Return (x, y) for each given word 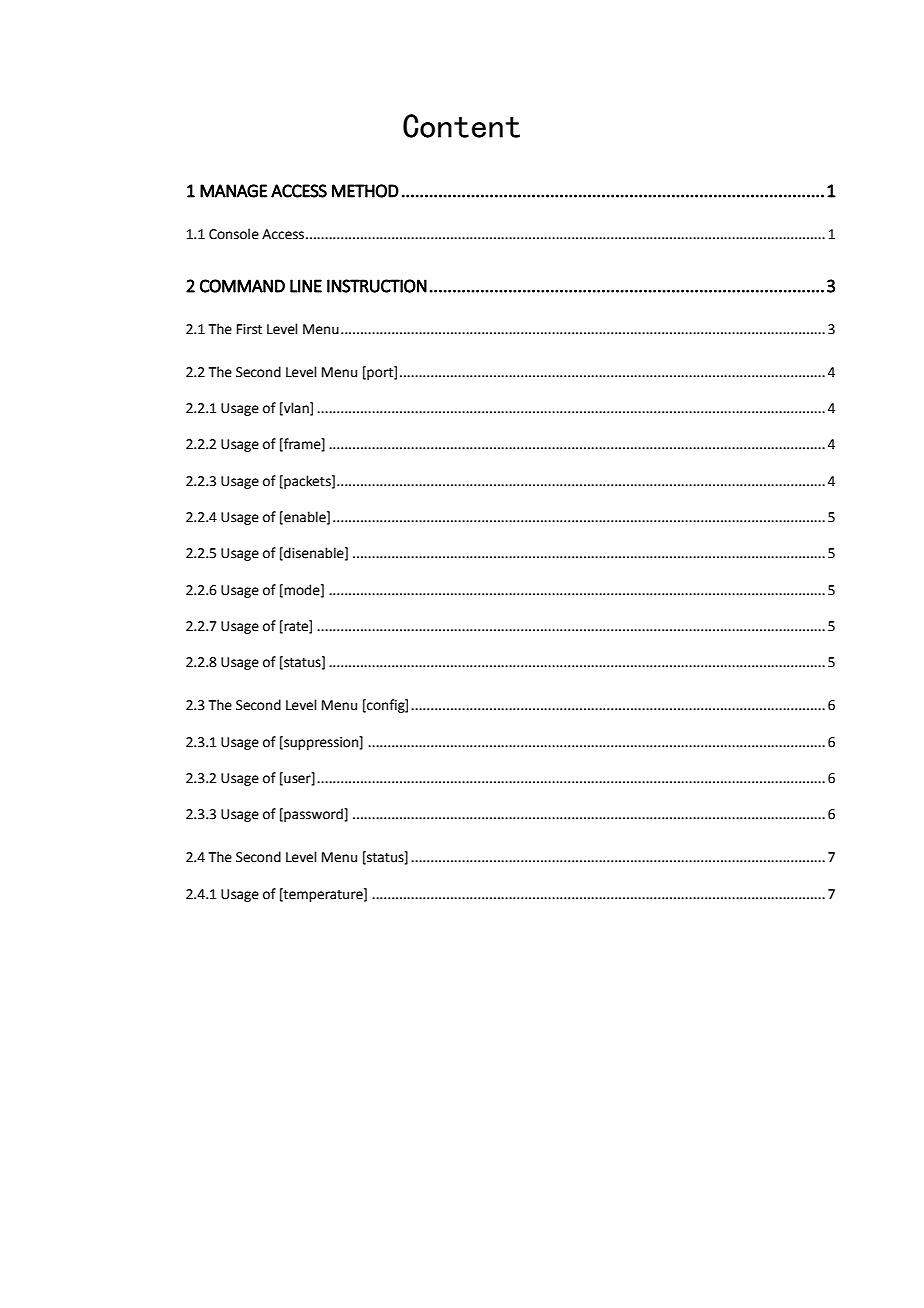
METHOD (365, 191)
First (249, 329)
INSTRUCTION (377, 286)
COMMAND (242, 286)
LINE (306, 286)
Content (461, 126)
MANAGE (233, 191)
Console (234, 234)
